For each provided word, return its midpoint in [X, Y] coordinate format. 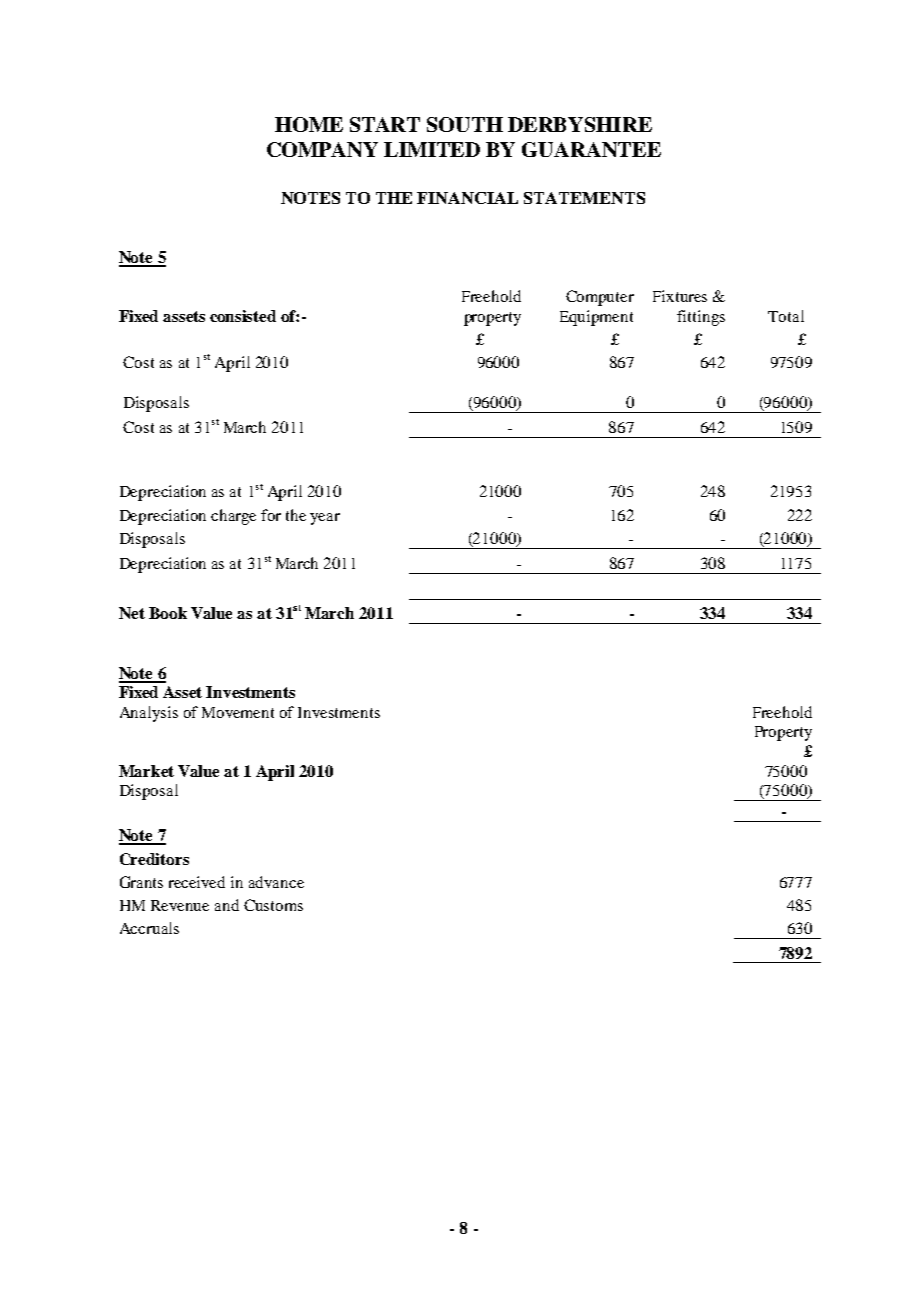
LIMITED [432, 149]
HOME [309, 124]
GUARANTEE [591, 149]
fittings [701, 318]
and [227, 905]
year [325, 519]
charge [233, 517]
